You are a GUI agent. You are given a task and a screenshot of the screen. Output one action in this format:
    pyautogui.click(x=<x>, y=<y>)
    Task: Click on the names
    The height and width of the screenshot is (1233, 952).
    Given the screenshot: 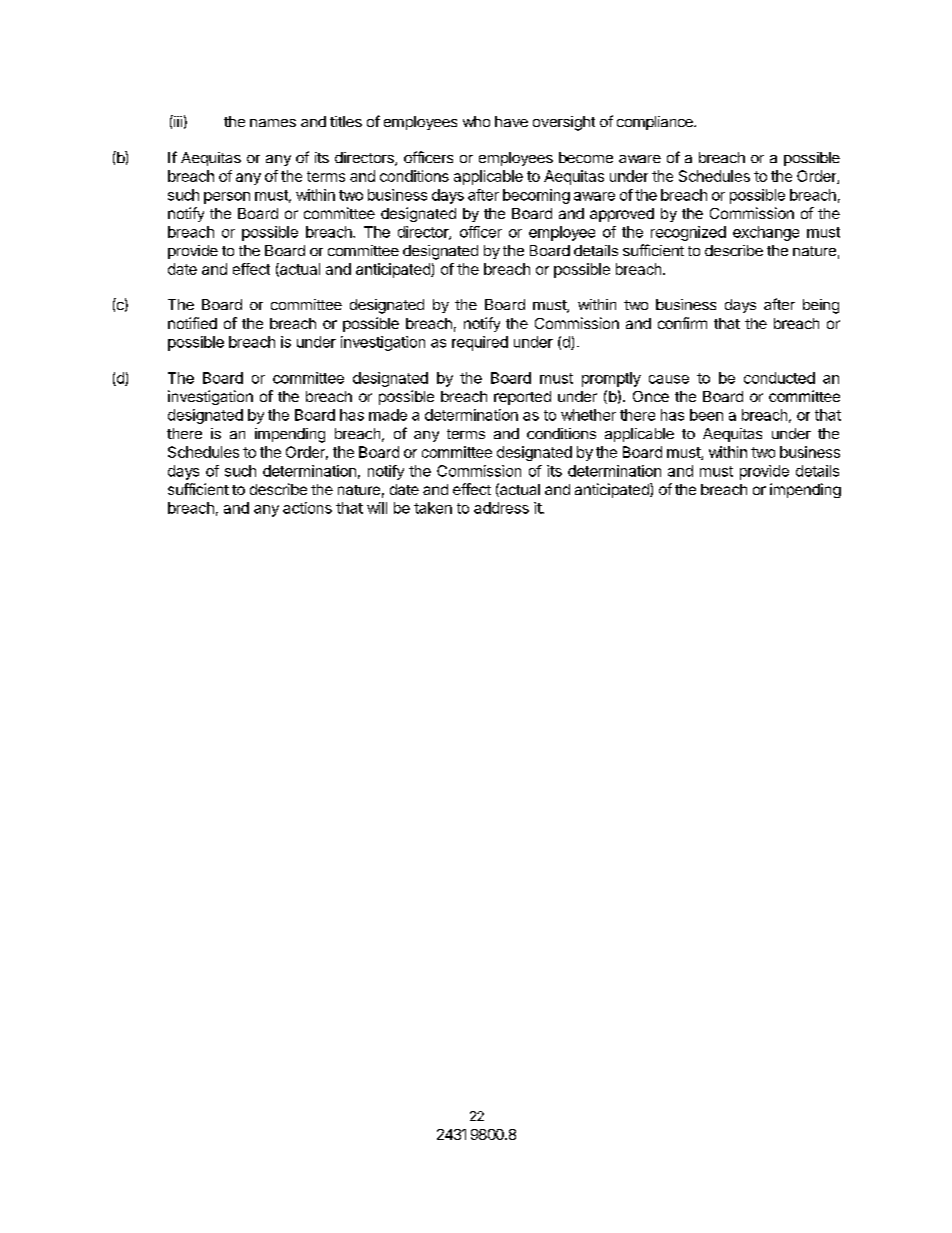 What is the action you would take?
    pyautogui.click(x=273, y=123)
